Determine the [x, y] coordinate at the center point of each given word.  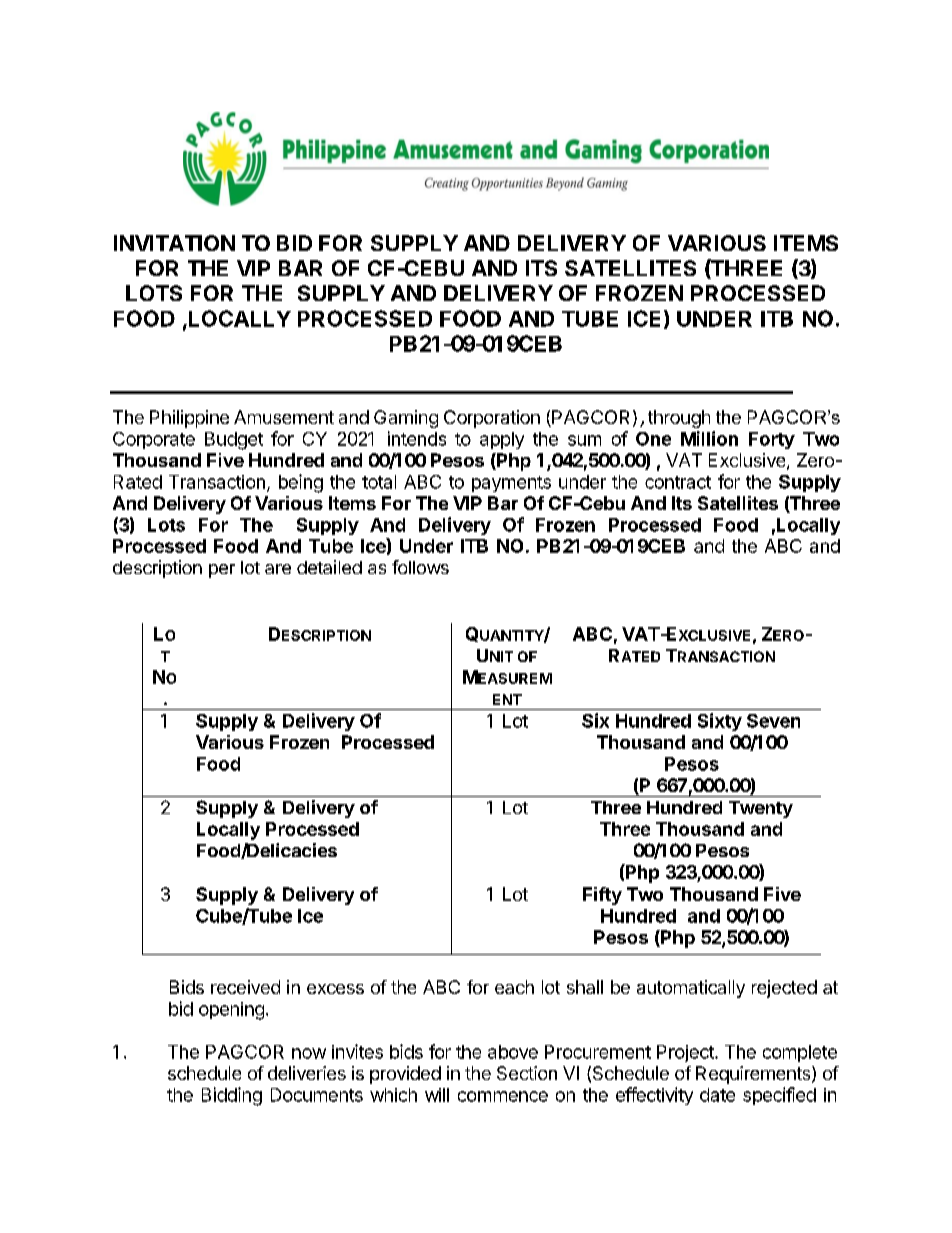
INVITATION [174, 243]
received [245, 987]
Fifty [602, 896]
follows [420, 567]
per [222, 571]
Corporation [492, 419]
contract [678, 482]
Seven [773, 721]
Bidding [232, 1096]
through [679, 419]
